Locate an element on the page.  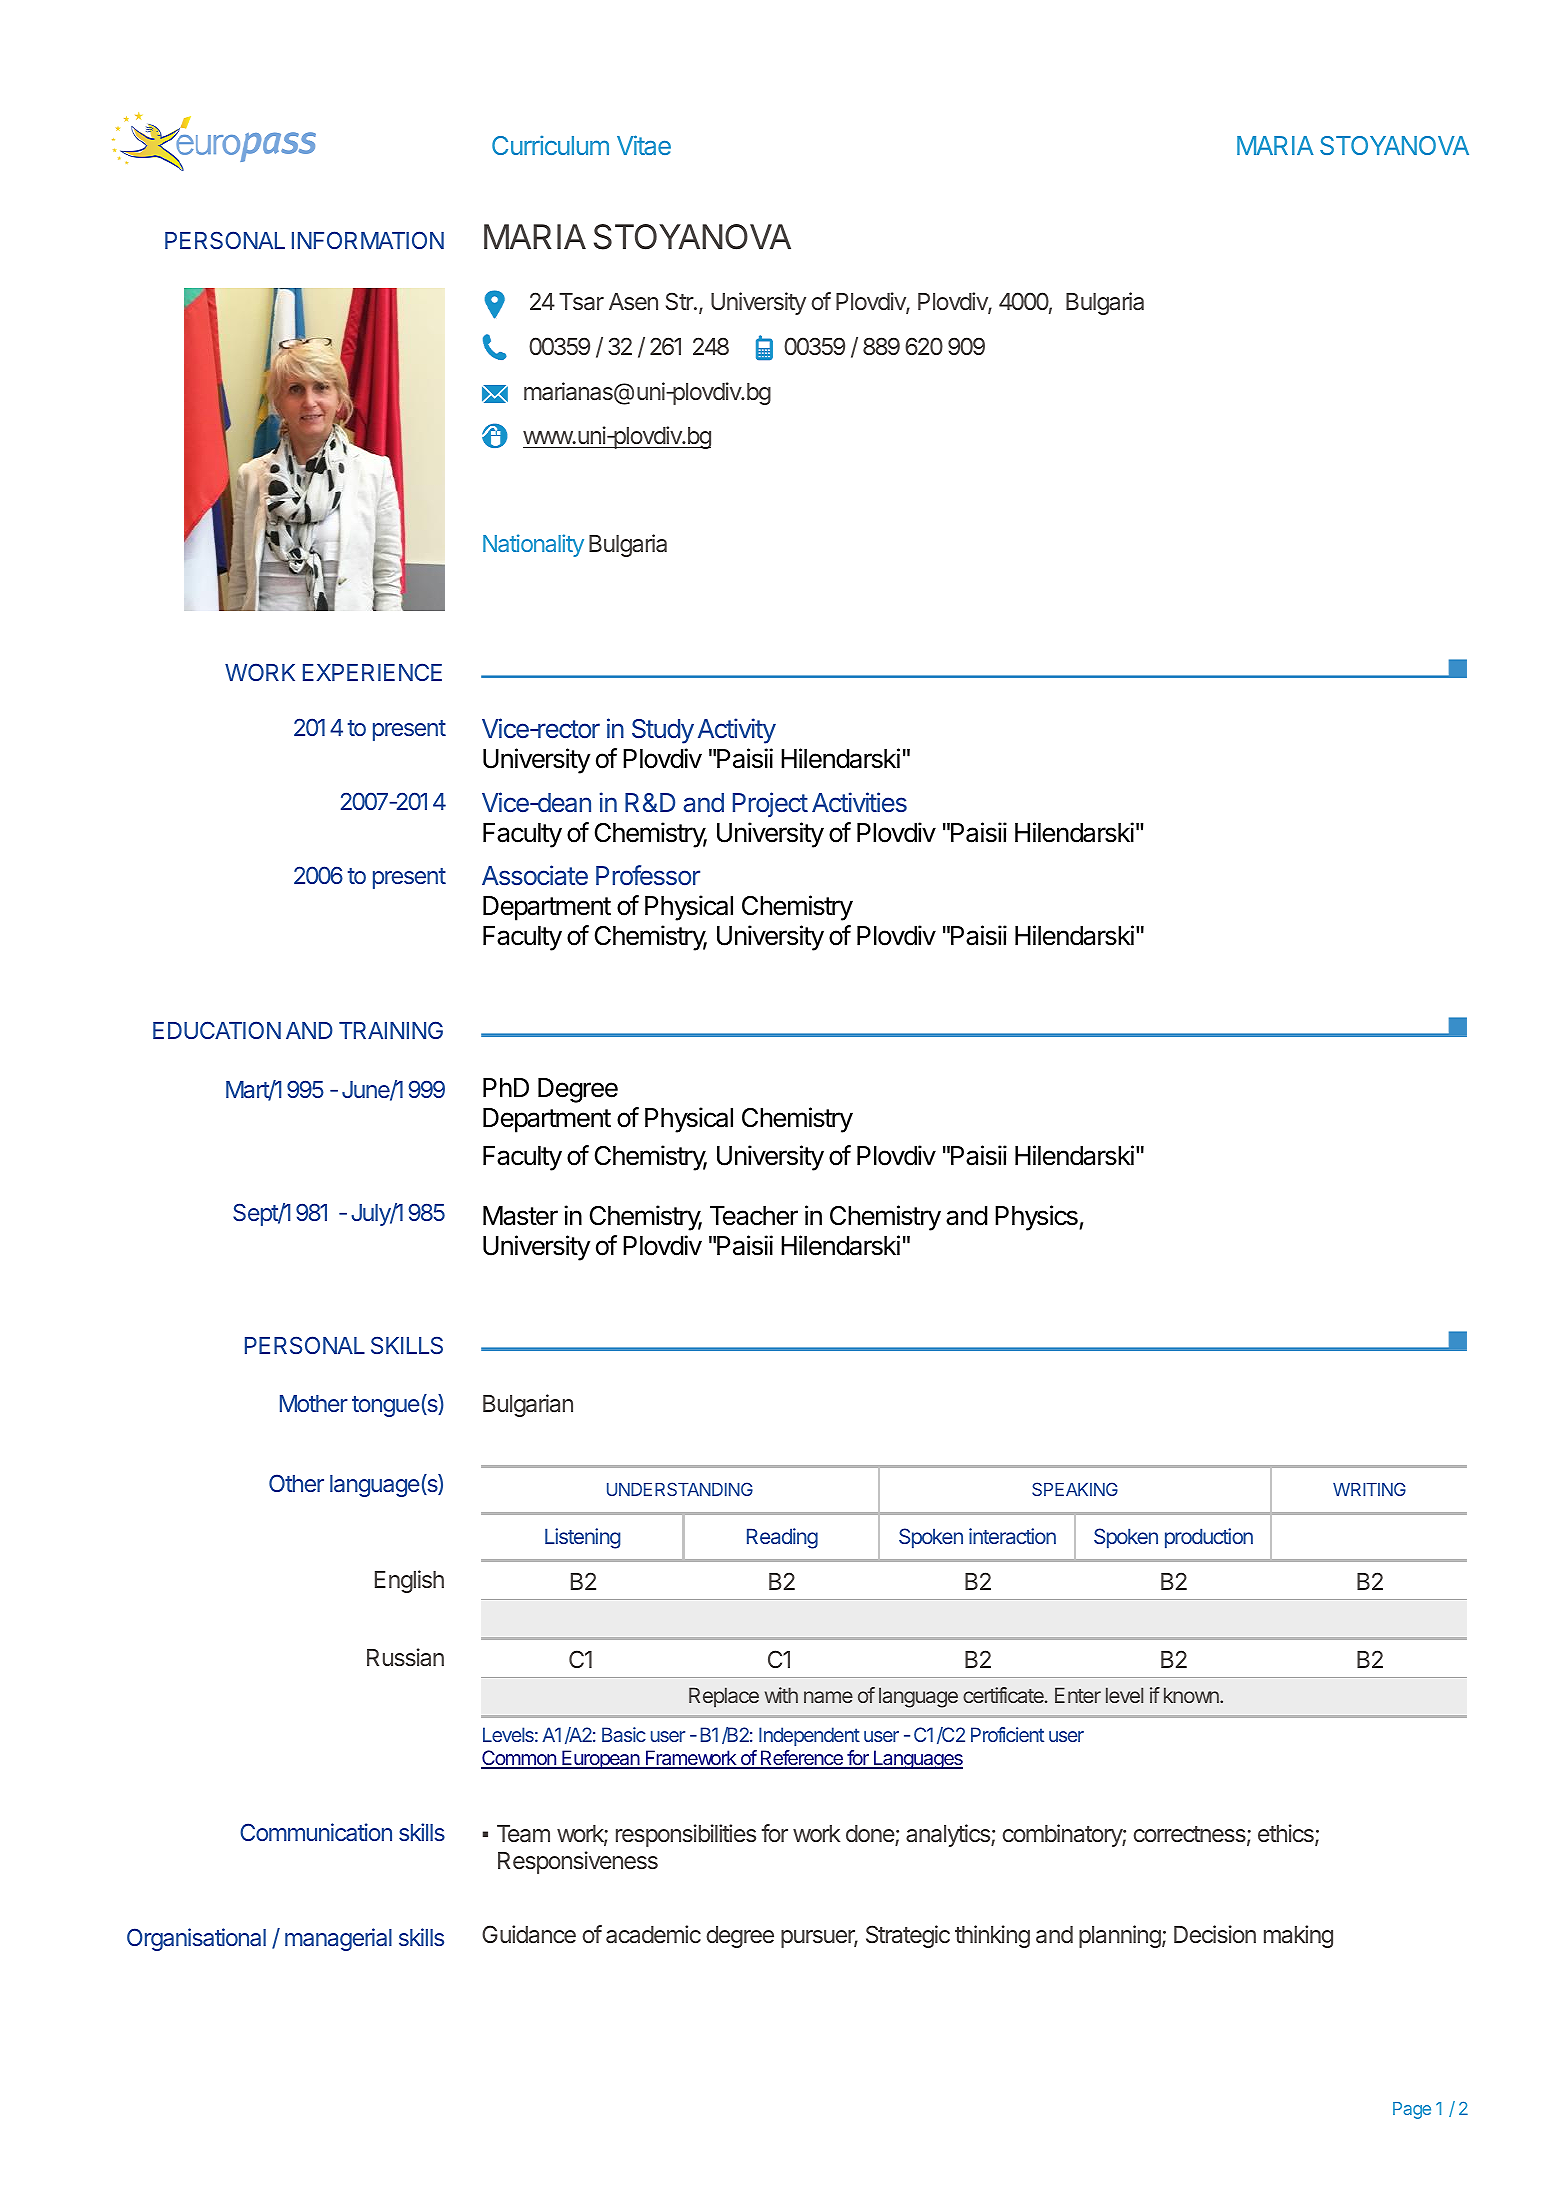
Tsar is located at coordinates (581, 302).
